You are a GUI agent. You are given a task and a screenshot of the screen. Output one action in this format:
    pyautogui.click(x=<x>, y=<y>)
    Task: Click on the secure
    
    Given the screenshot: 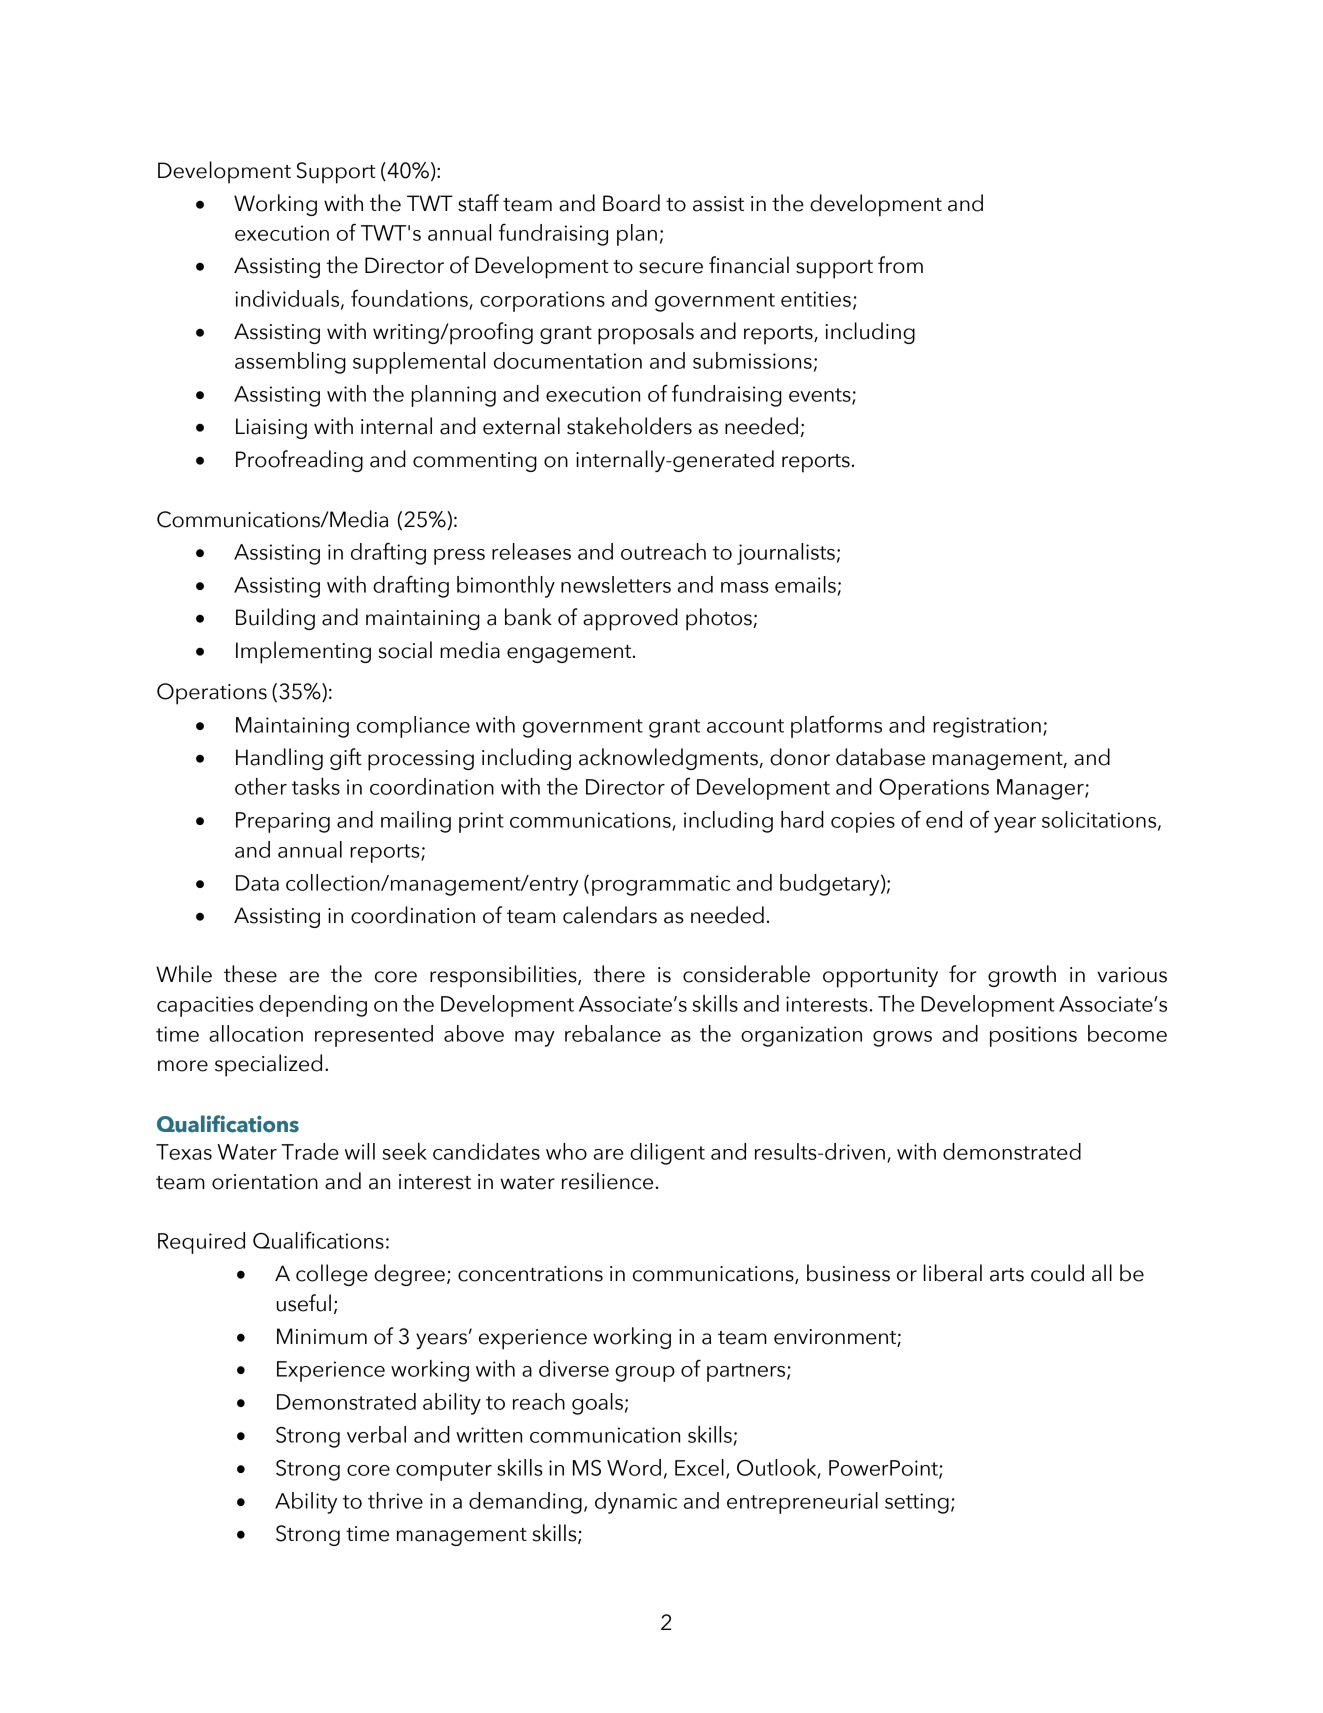 What is the action you would take?
    pyautogui.click(x=671, y=268)
